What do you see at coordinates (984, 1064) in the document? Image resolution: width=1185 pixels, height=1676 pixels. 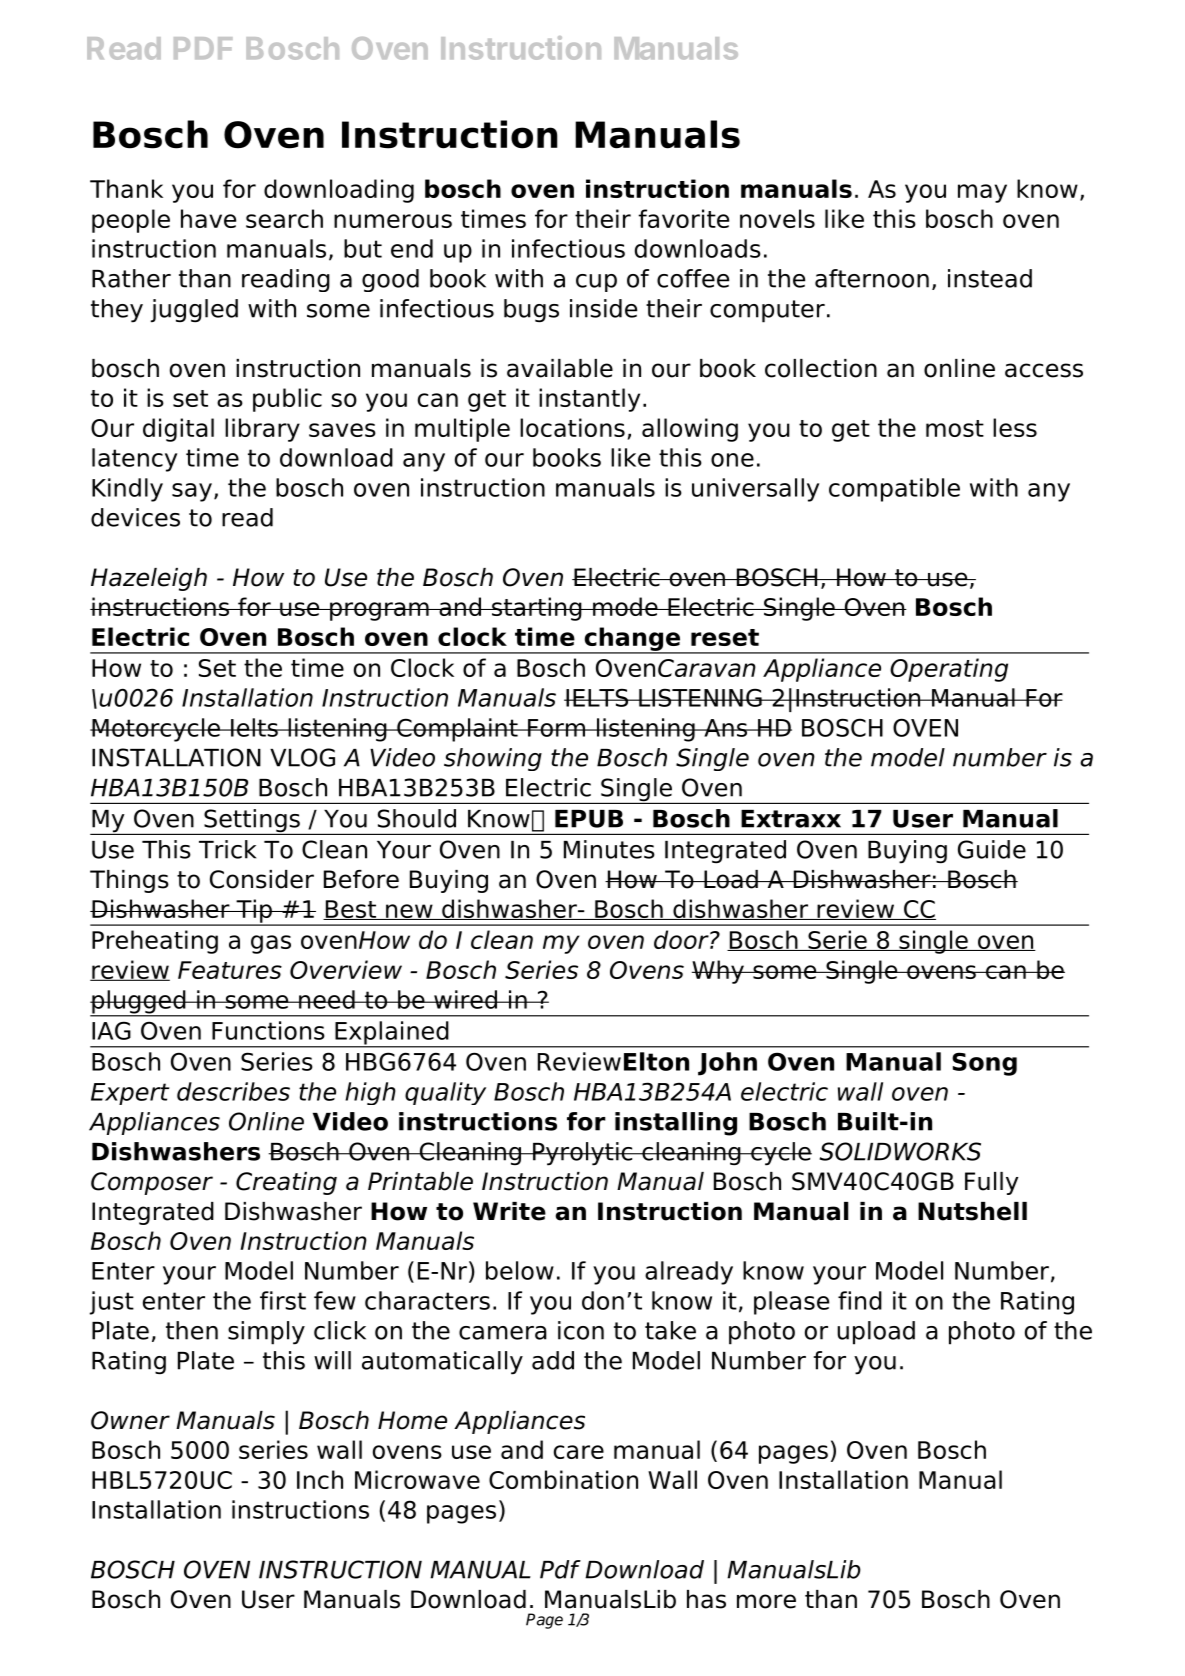 I see `Song` at bounding box center [984, 1064].
